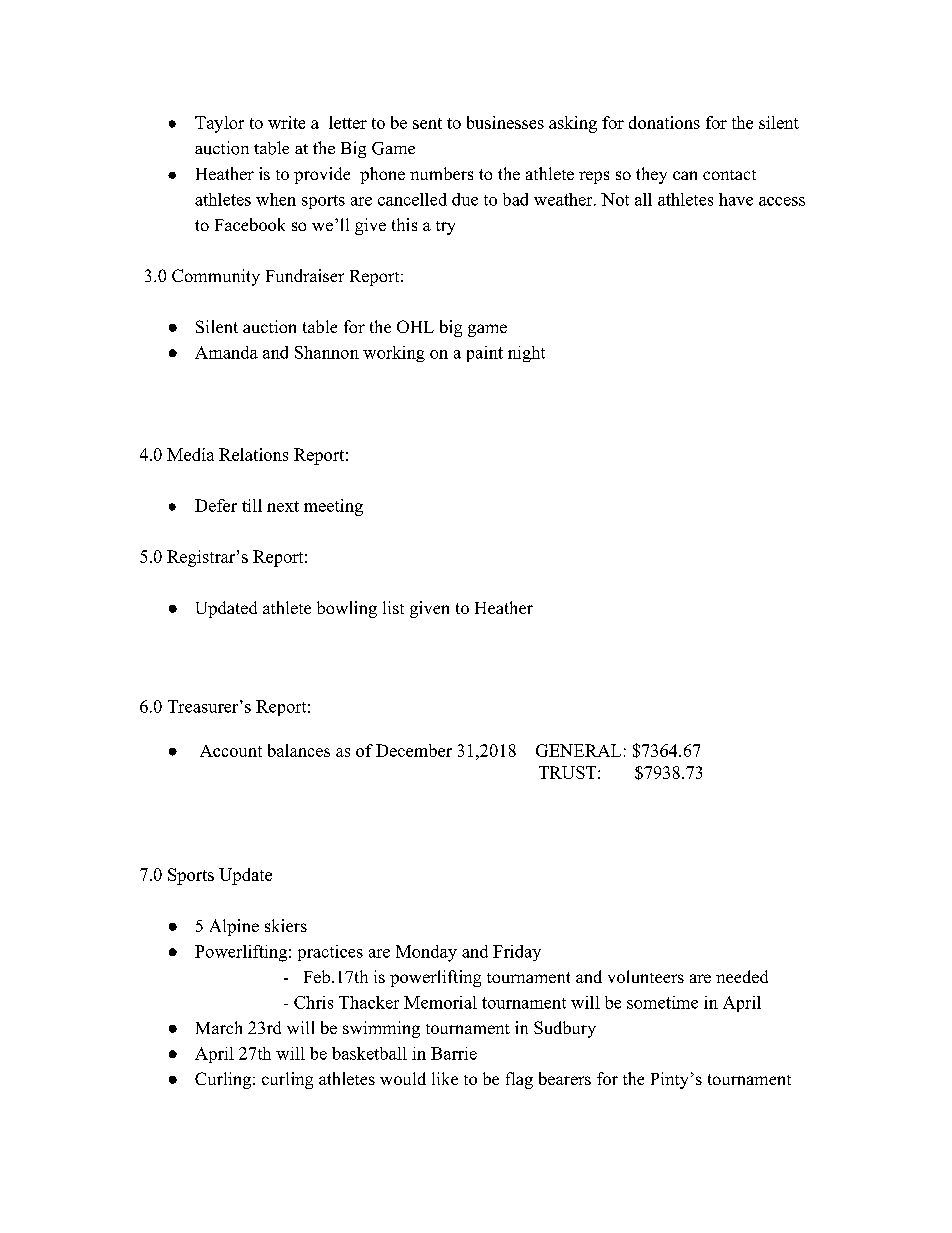  I want to click on Relations, so click(253, 454).
